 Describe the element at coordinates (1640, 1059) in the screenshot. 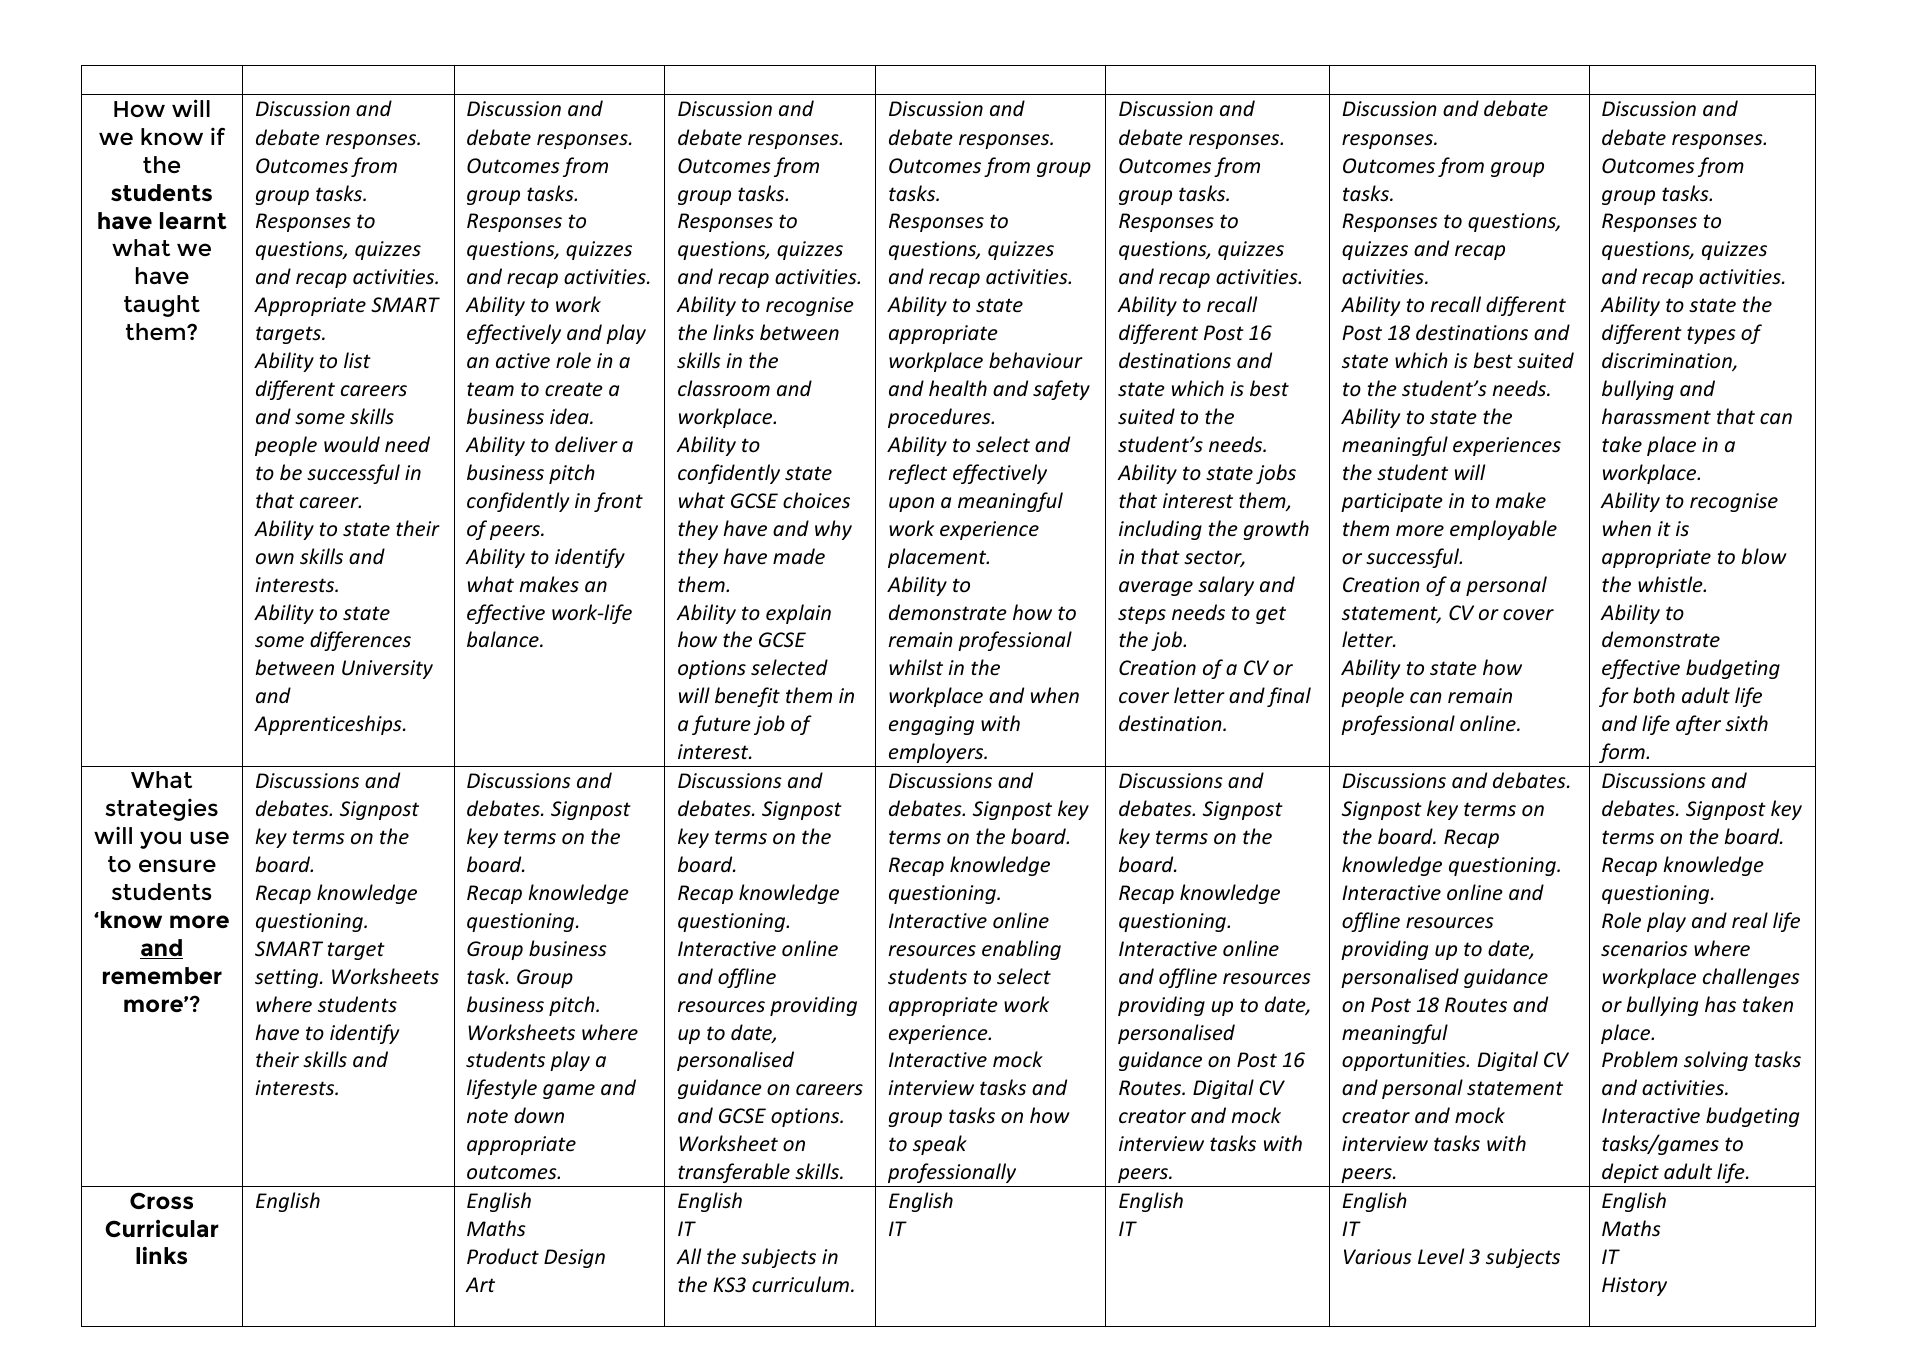

I see `Problem` at that location.
